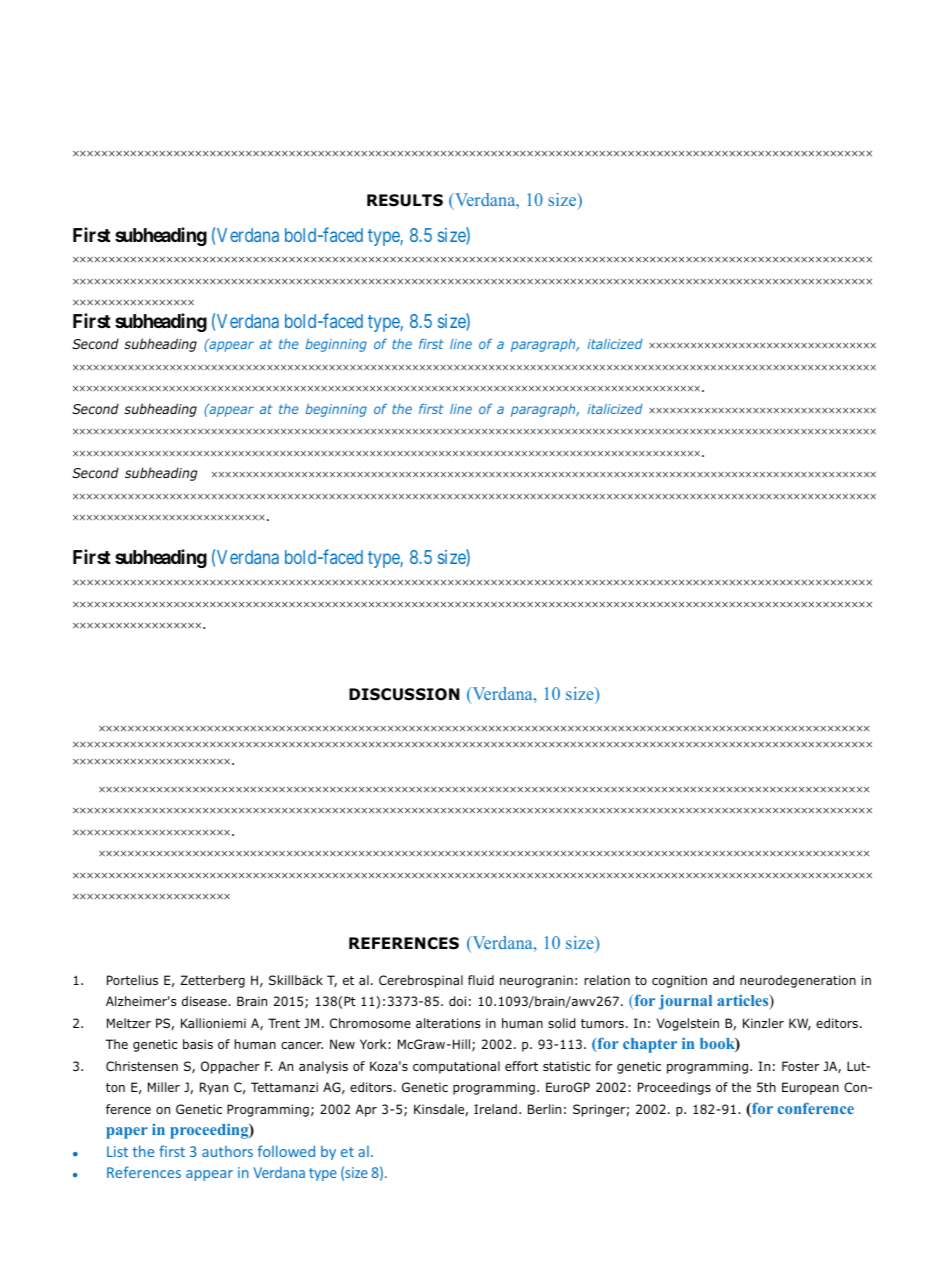 The image size is (949, 1288). What do you see at coordinates (421, 981) in the image?
I see `Cerebrospinal` at bounding box center [421, 981].
